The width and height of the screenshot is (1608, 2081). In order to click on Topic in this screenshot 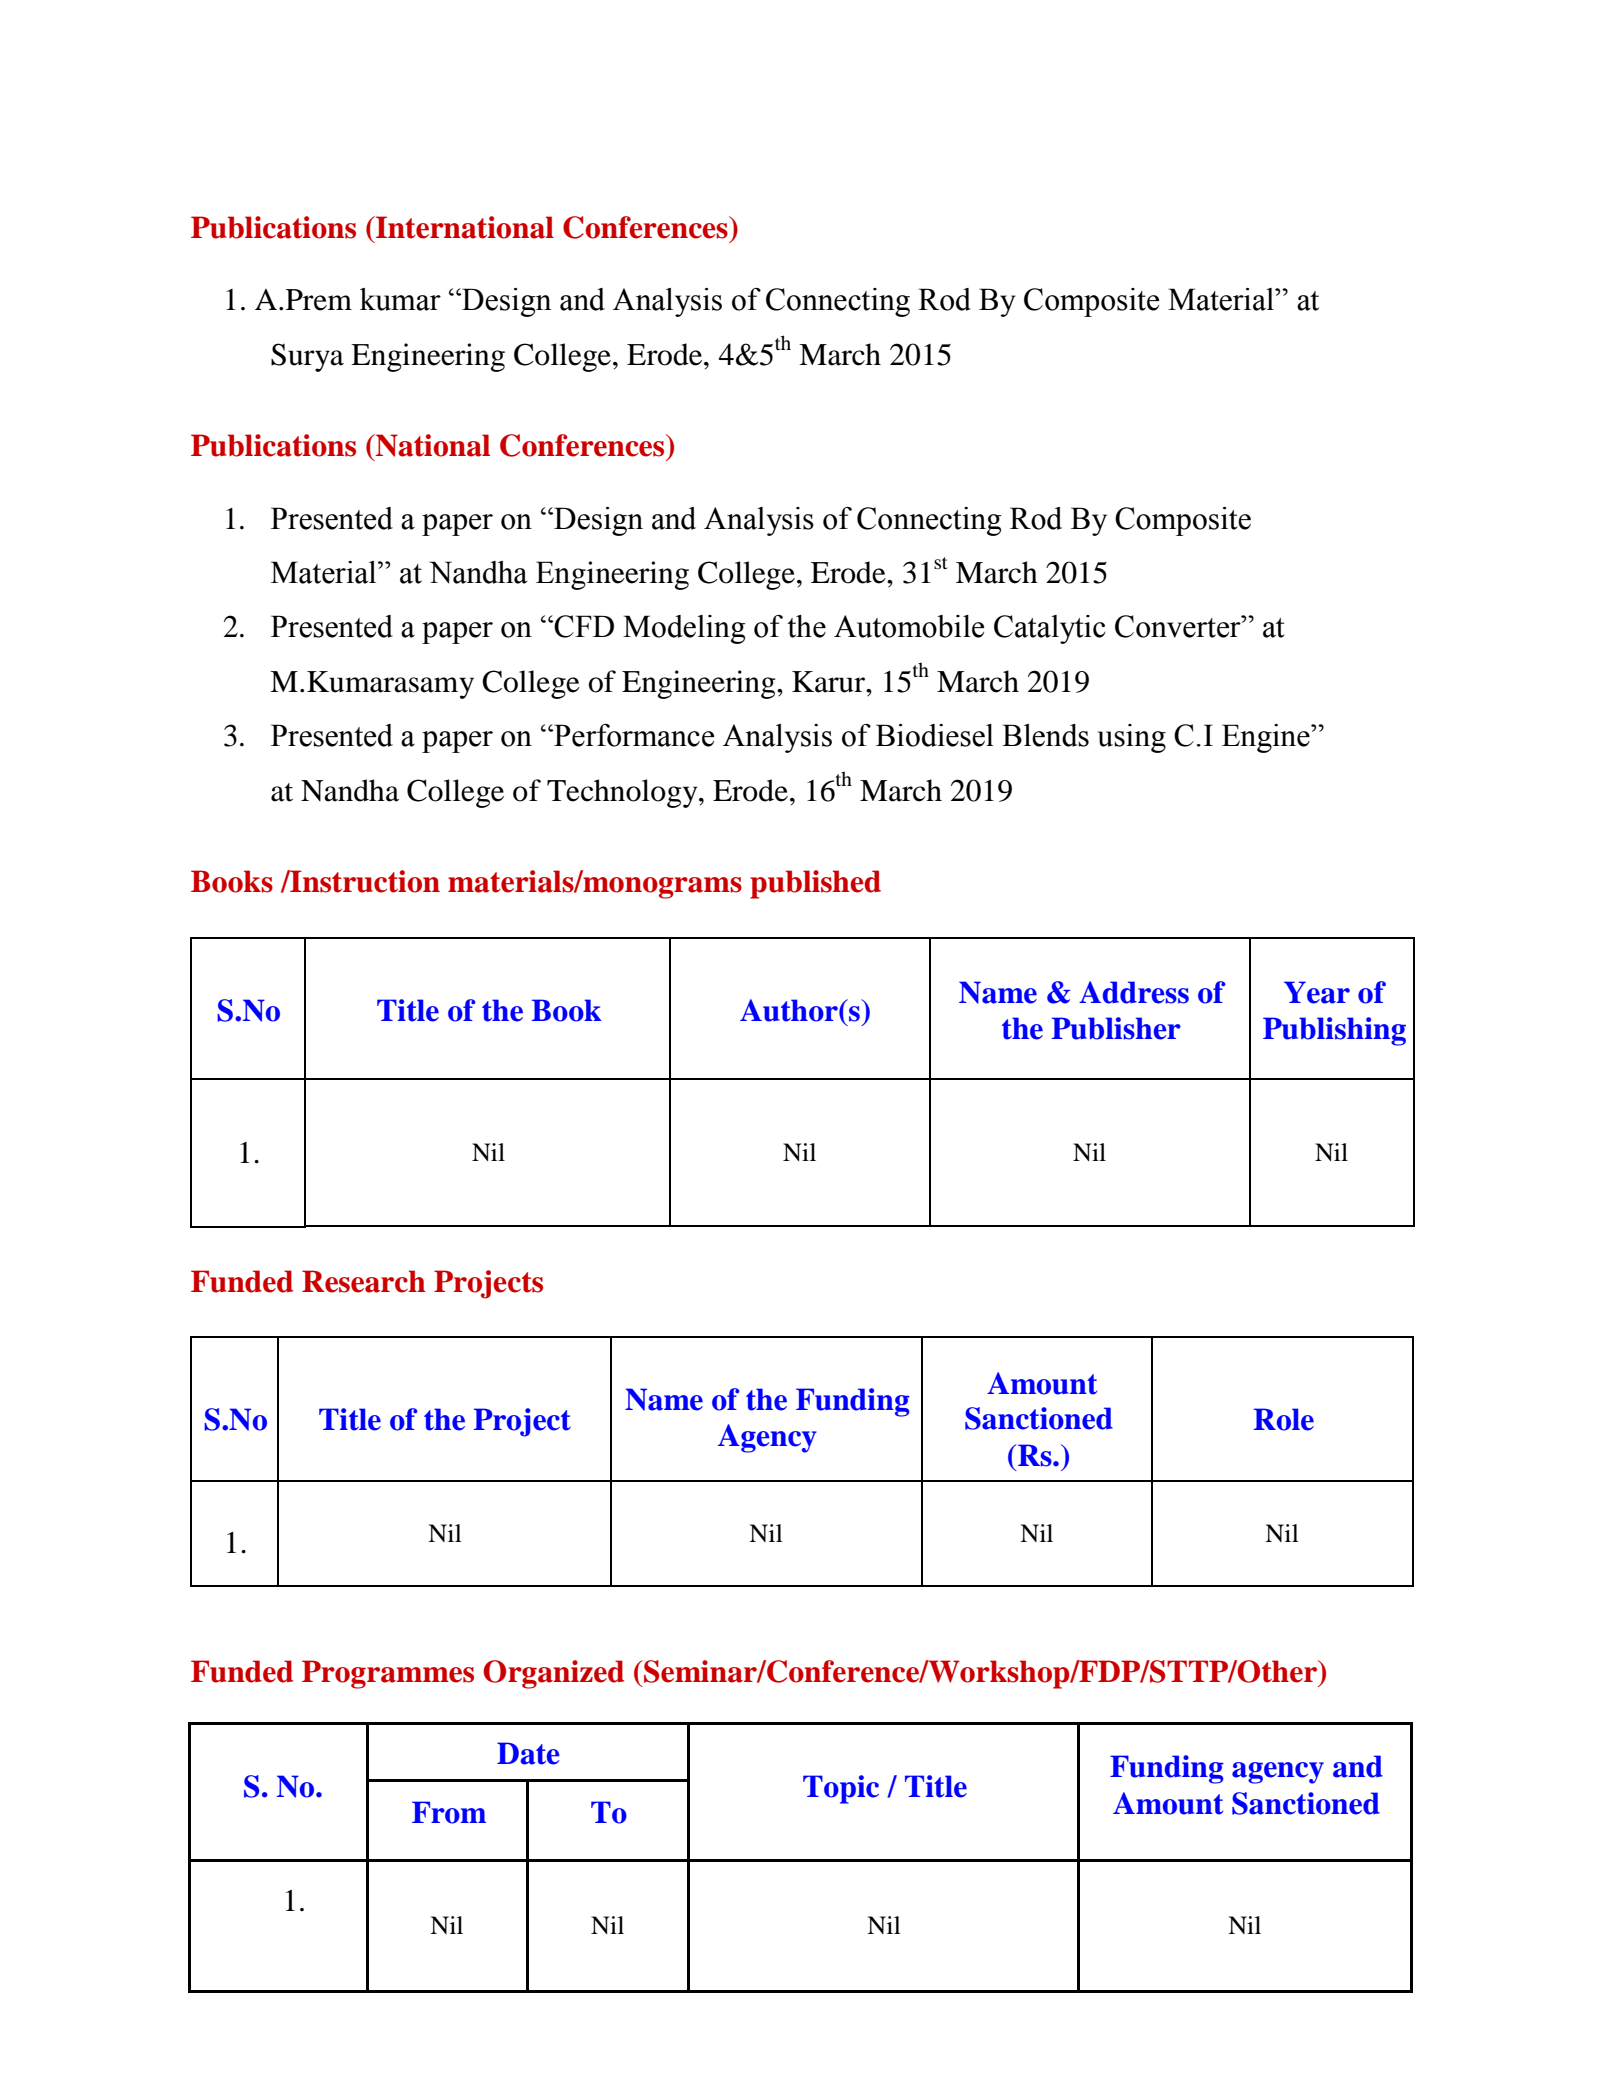, I will do `click(841, 1789)`.
